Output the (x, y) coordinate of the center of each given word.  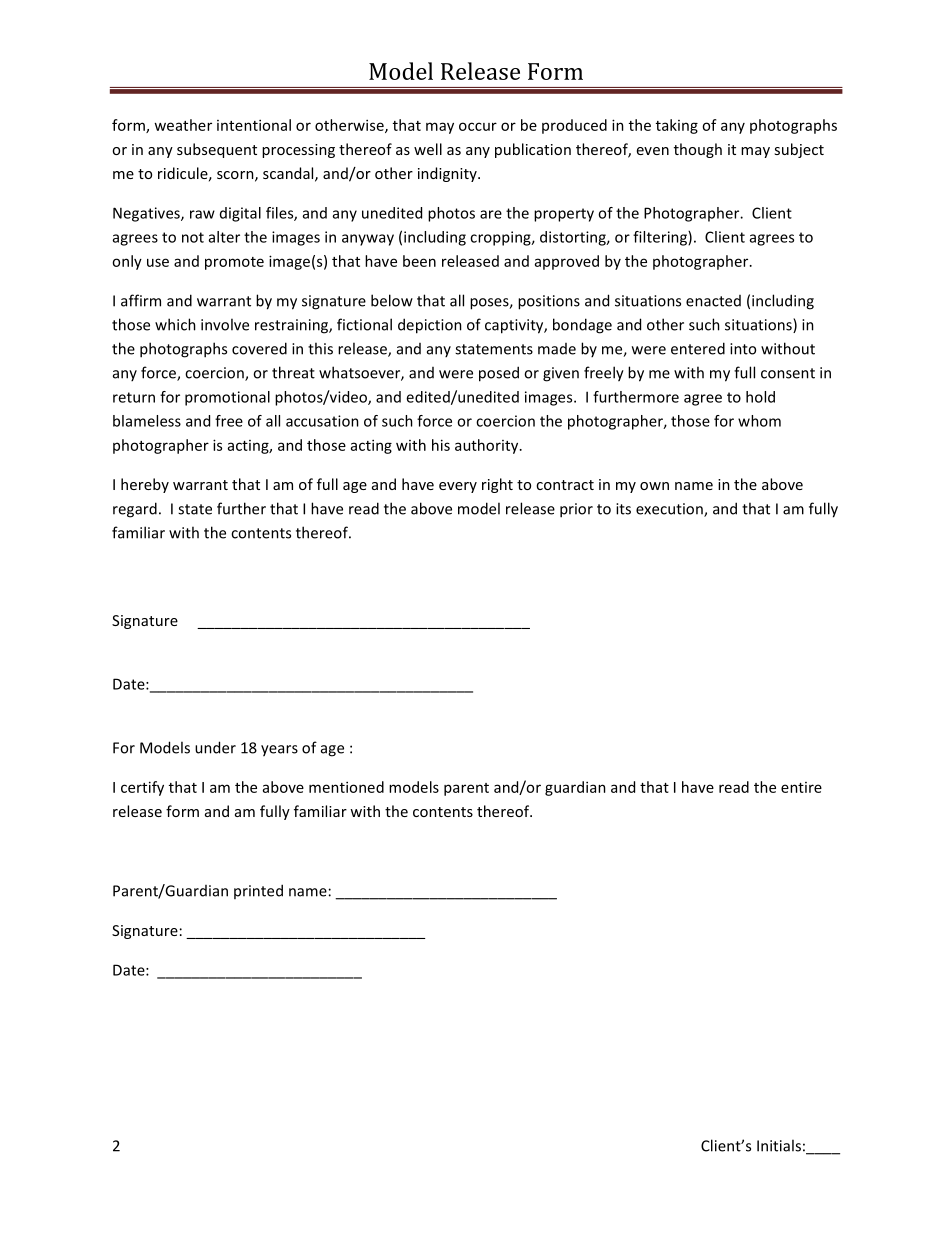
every (458, 487)
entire (801, 787)
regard (135, 510)
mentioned (346, 787)
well (428, 149)
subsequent (217, 150)
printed (258, 891)
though (698, 150)
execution (670, 510)
